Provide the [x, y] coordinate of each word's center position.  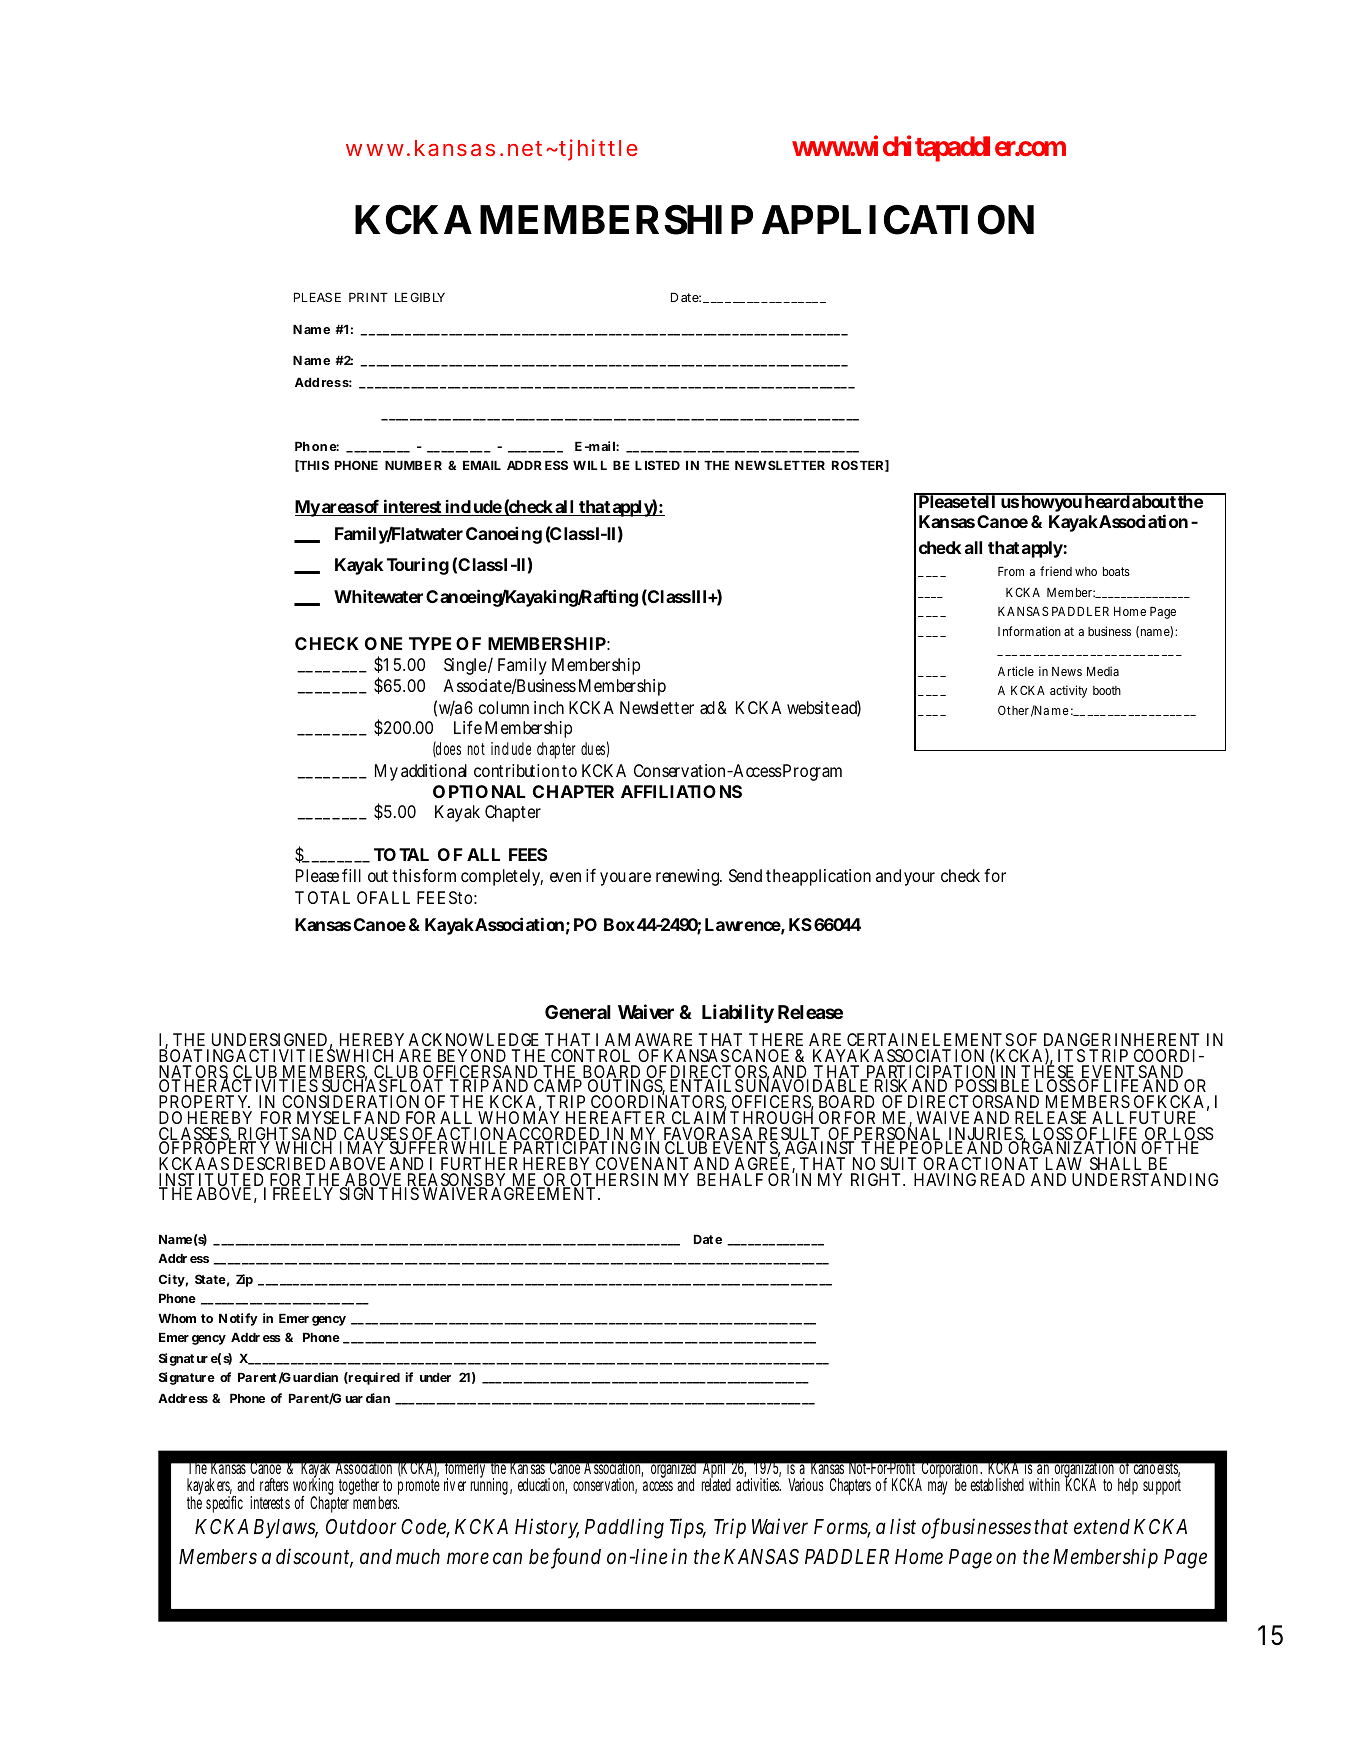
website [813, 707]
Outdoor [361, 1527]
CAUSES [375, 1135]
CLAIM [699, 1117]
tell [983, 501]
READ [1003, 1179]
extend [1102, 1527]
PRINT [368, 297]
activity [1068, 691]
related [716, 1484]
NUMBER [413, 465]
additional [434, 770]
